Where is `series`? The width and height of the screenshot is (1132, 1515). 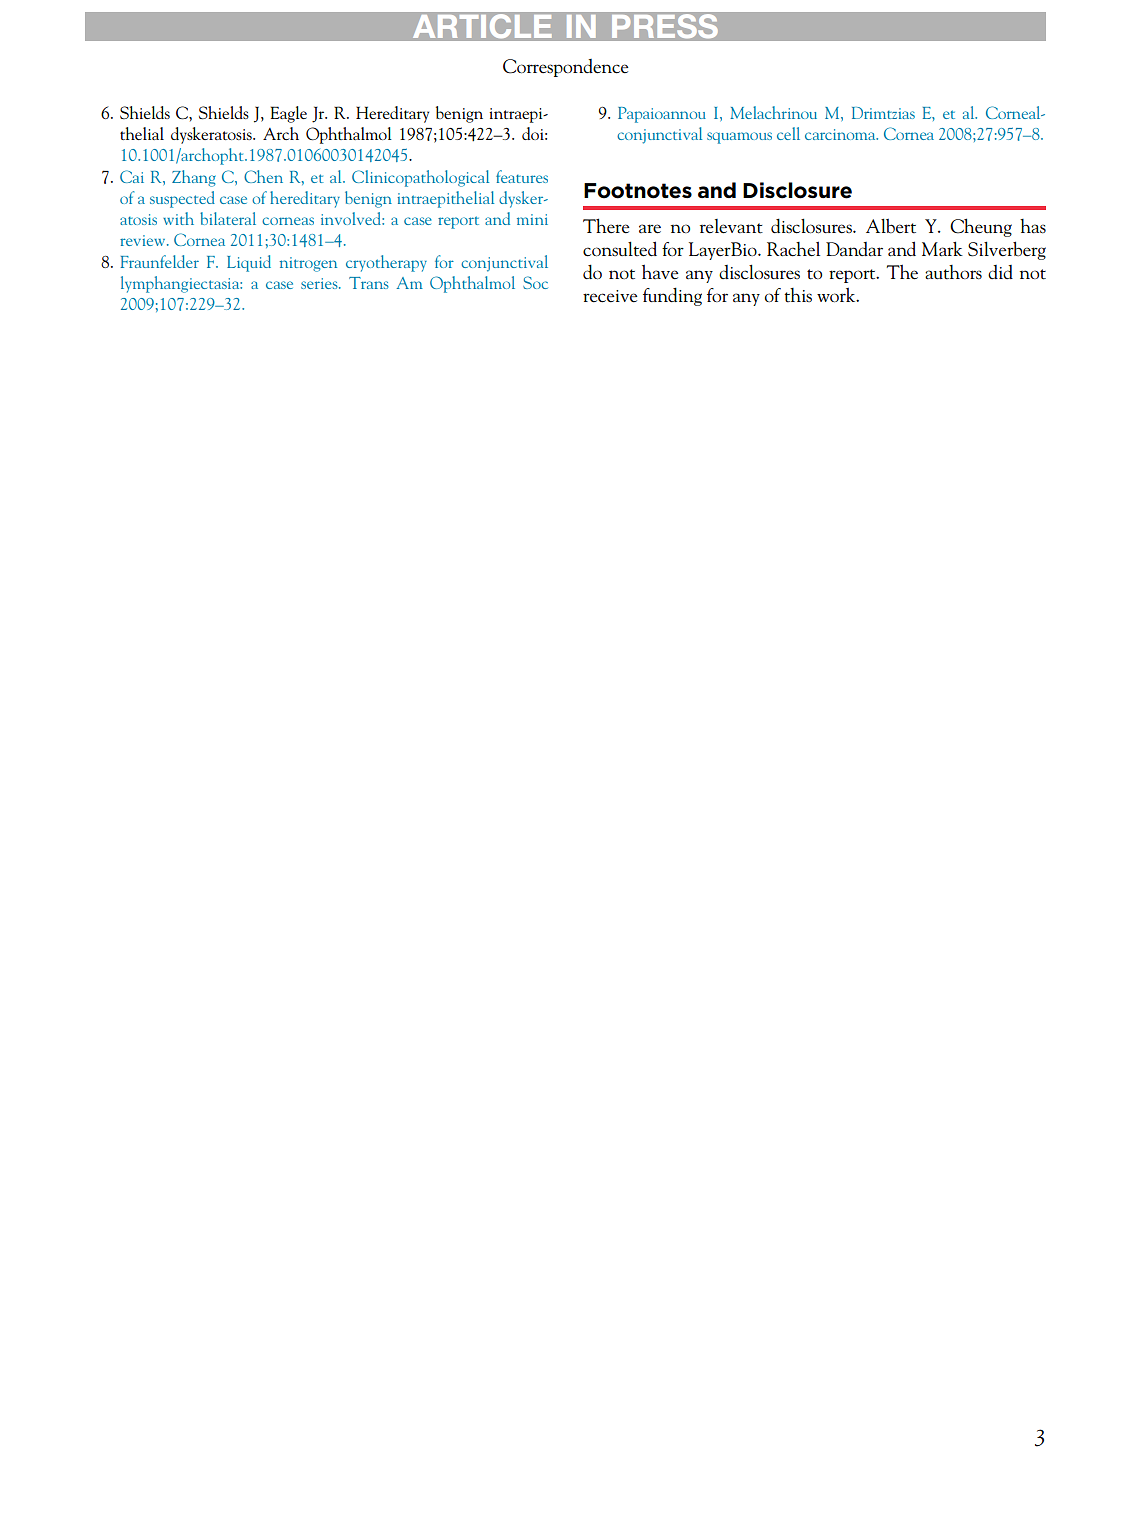 series is located at coordinates (320, 283).
